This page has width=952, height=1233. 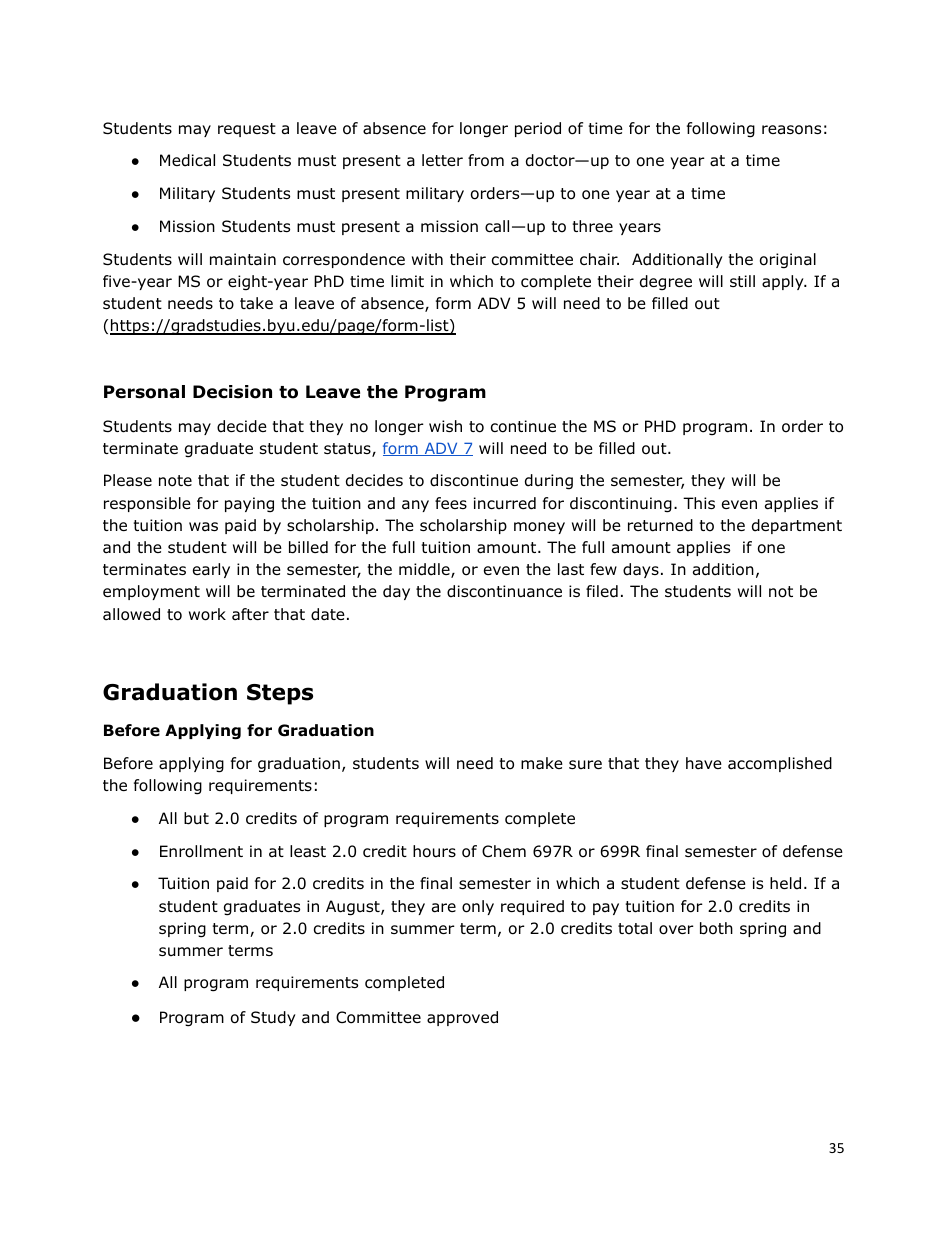 What do you see at coordinates (716, 928) in the page?
I see `both` at bounding box center [716, 928].
